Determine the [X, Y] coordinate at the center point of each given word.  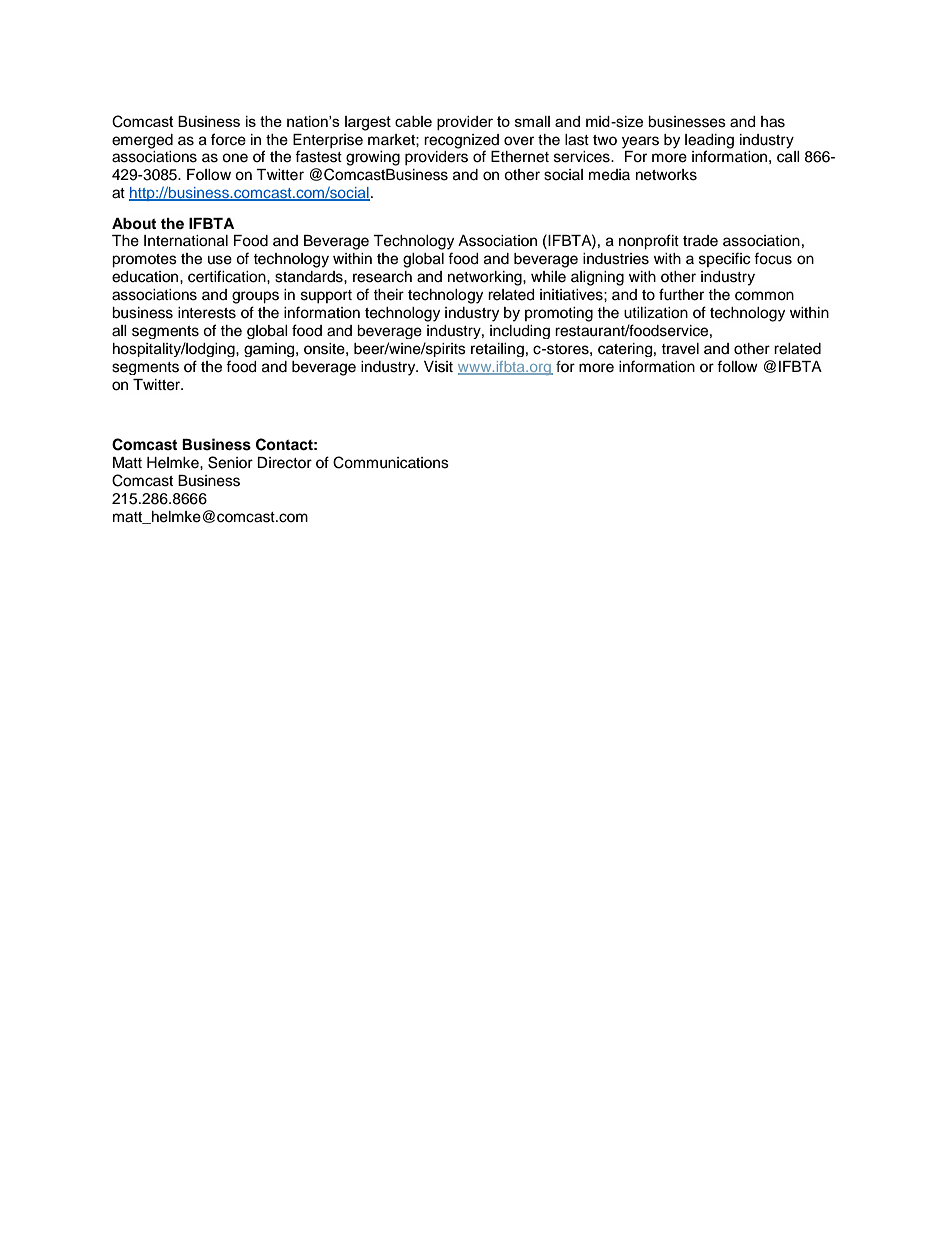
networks [666, 175]
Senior [230, 462]
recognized [461, 141]
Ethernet [520, 157]
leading [709, 141]
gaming [270, 350]
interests [207, 313]
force [228, 139]
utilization [656, 313]
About [134, 223]
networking [486, 278]
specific [724, 259]
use [220, 260]
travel [680, 349]
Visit [438, 367]
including [520, 332]
